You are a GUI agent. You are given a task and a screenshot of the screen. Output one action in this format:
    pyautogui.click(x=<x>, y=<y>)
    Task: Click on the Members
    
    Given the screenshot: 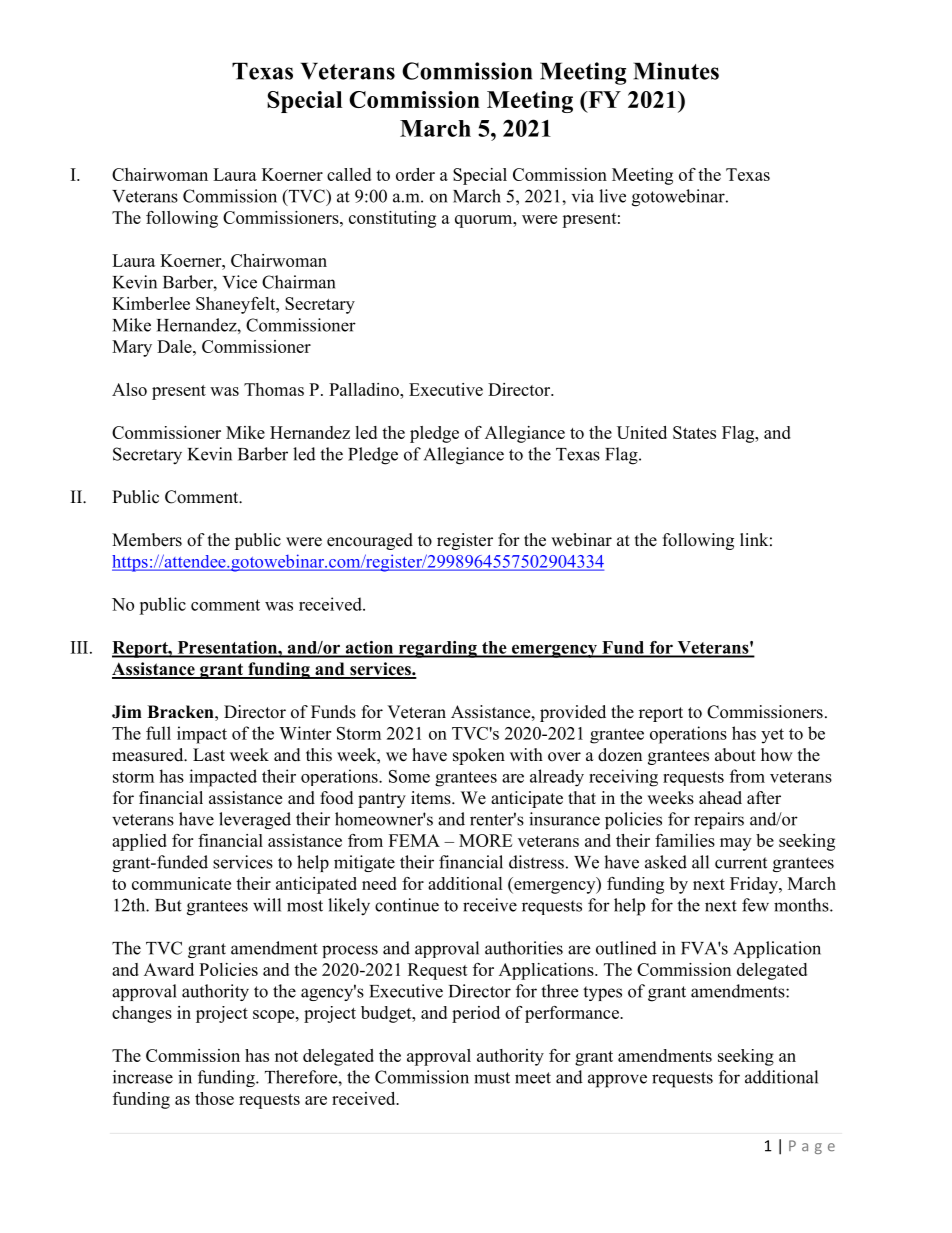 What is the action you would take?
    pyautogui.click(x=147, y=540)
